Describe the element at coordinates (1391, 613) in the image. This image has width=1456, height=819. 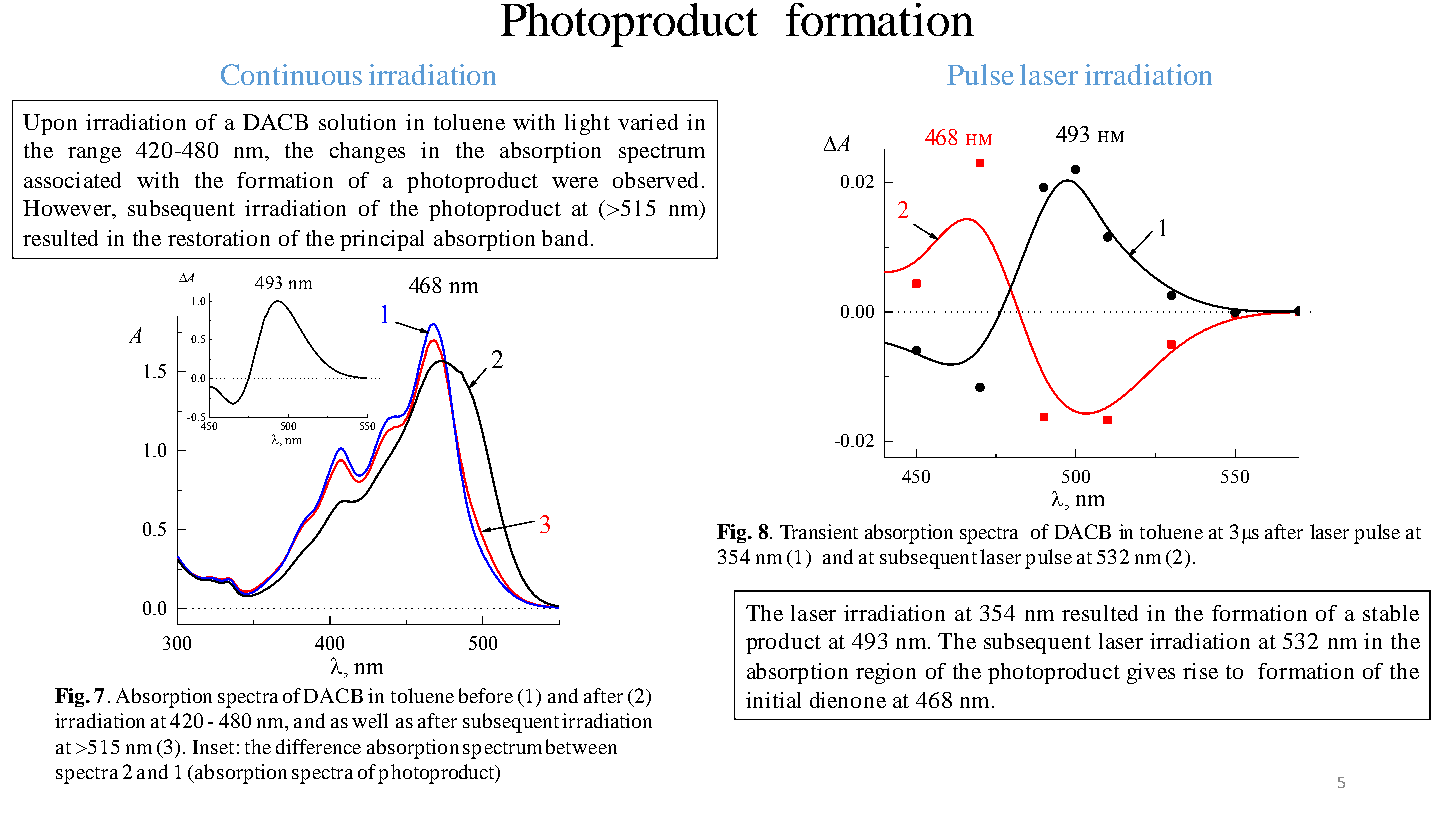
I see `stable` at that location.
